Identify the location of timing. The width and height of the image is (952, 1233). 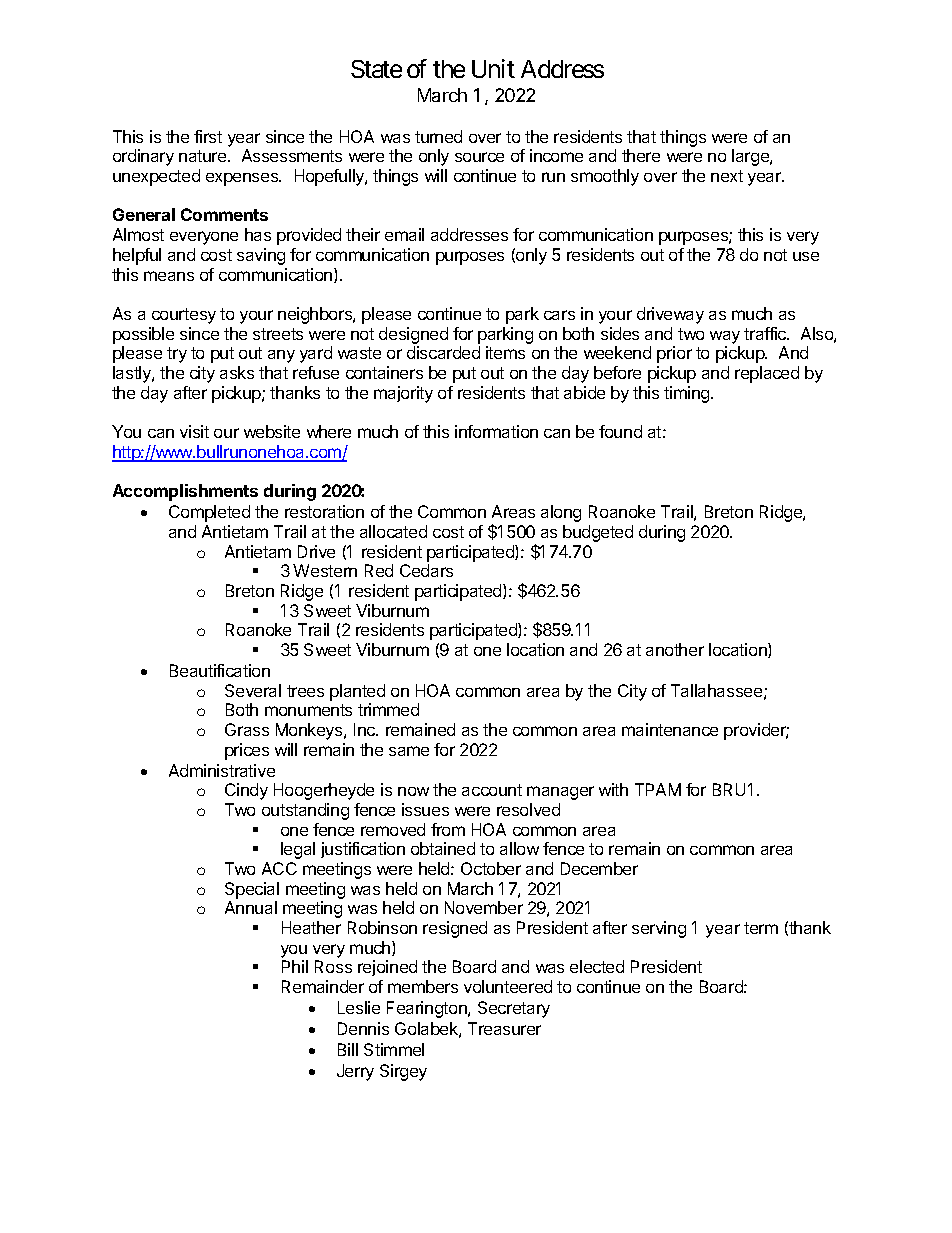
(688, 394).
